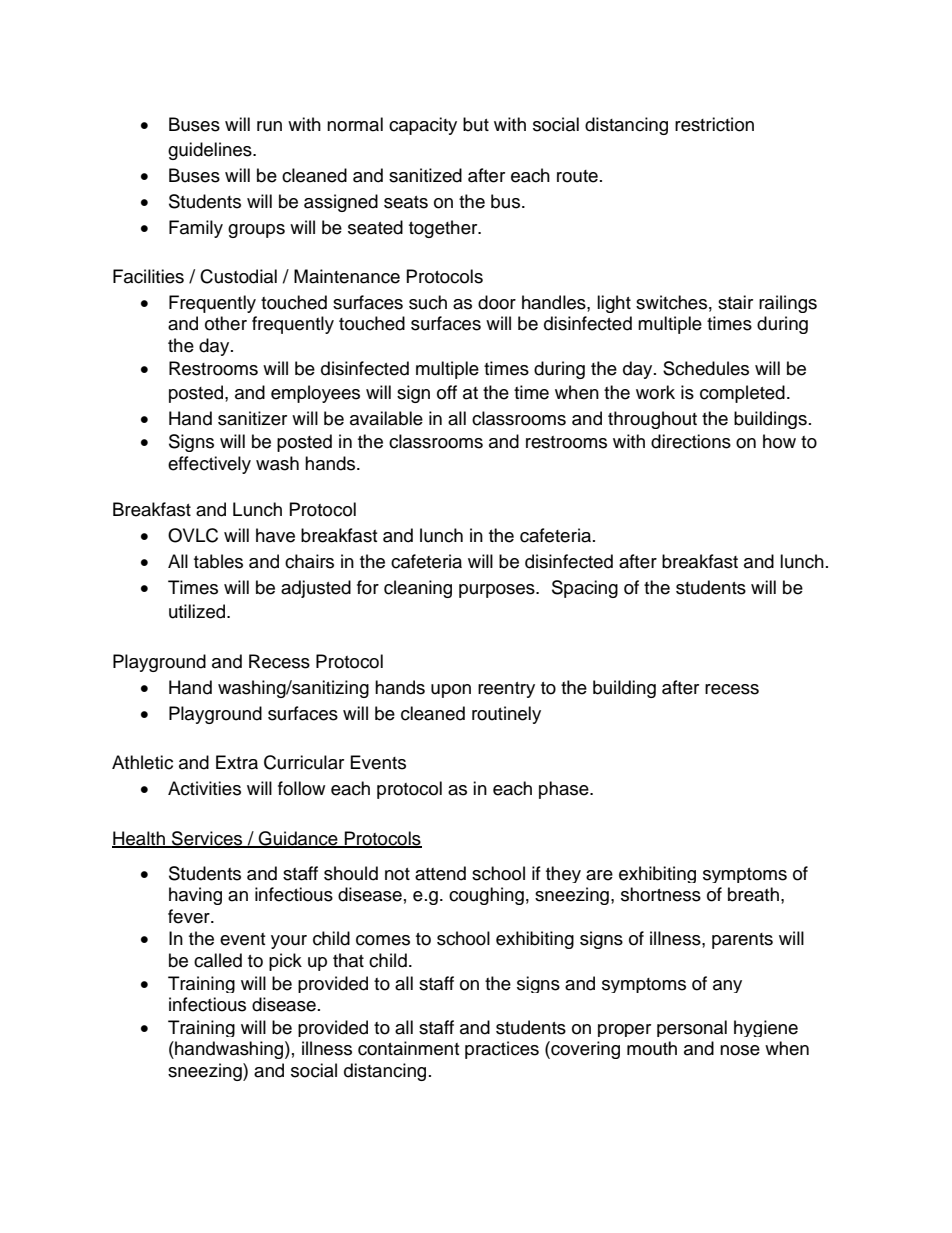 This screenshot has height=1233, width=952. Describe the element at coordinates (226, 323) in the screenshot. I see `other` at that location.
